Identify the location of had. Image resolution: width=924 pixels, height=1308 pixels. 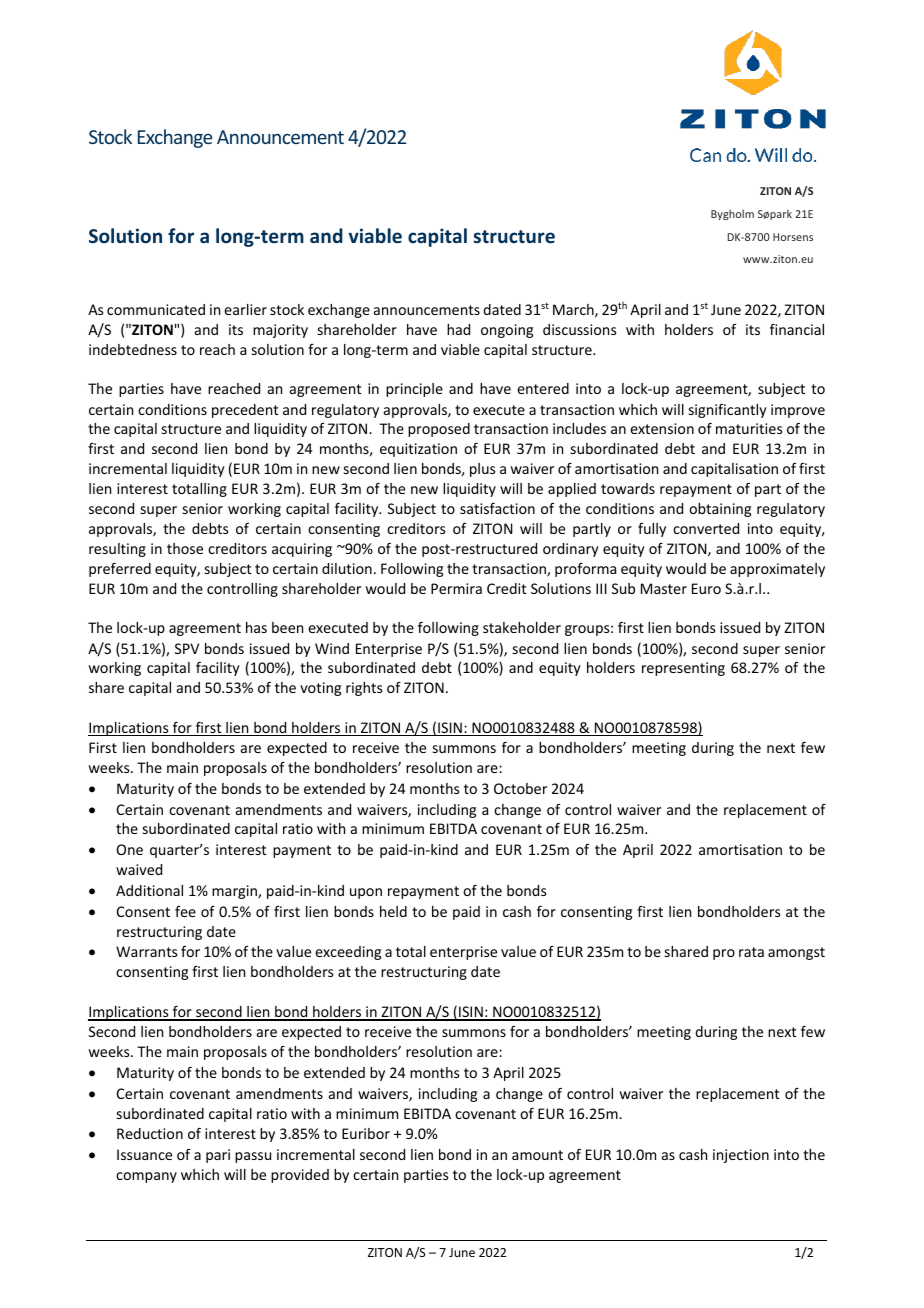
(458, 329).
